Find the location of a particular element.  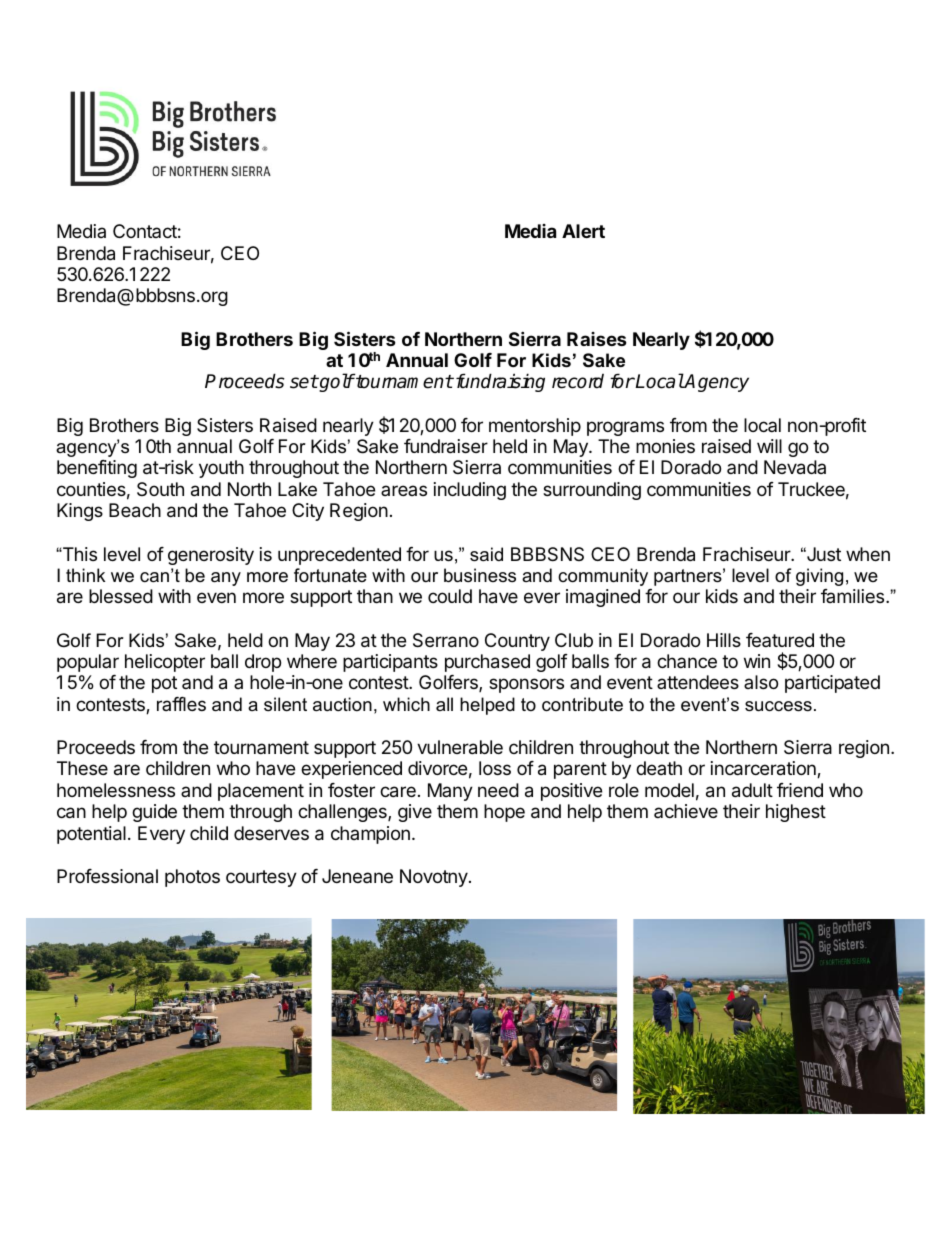

raffles is located at coordinates (181, 704).
